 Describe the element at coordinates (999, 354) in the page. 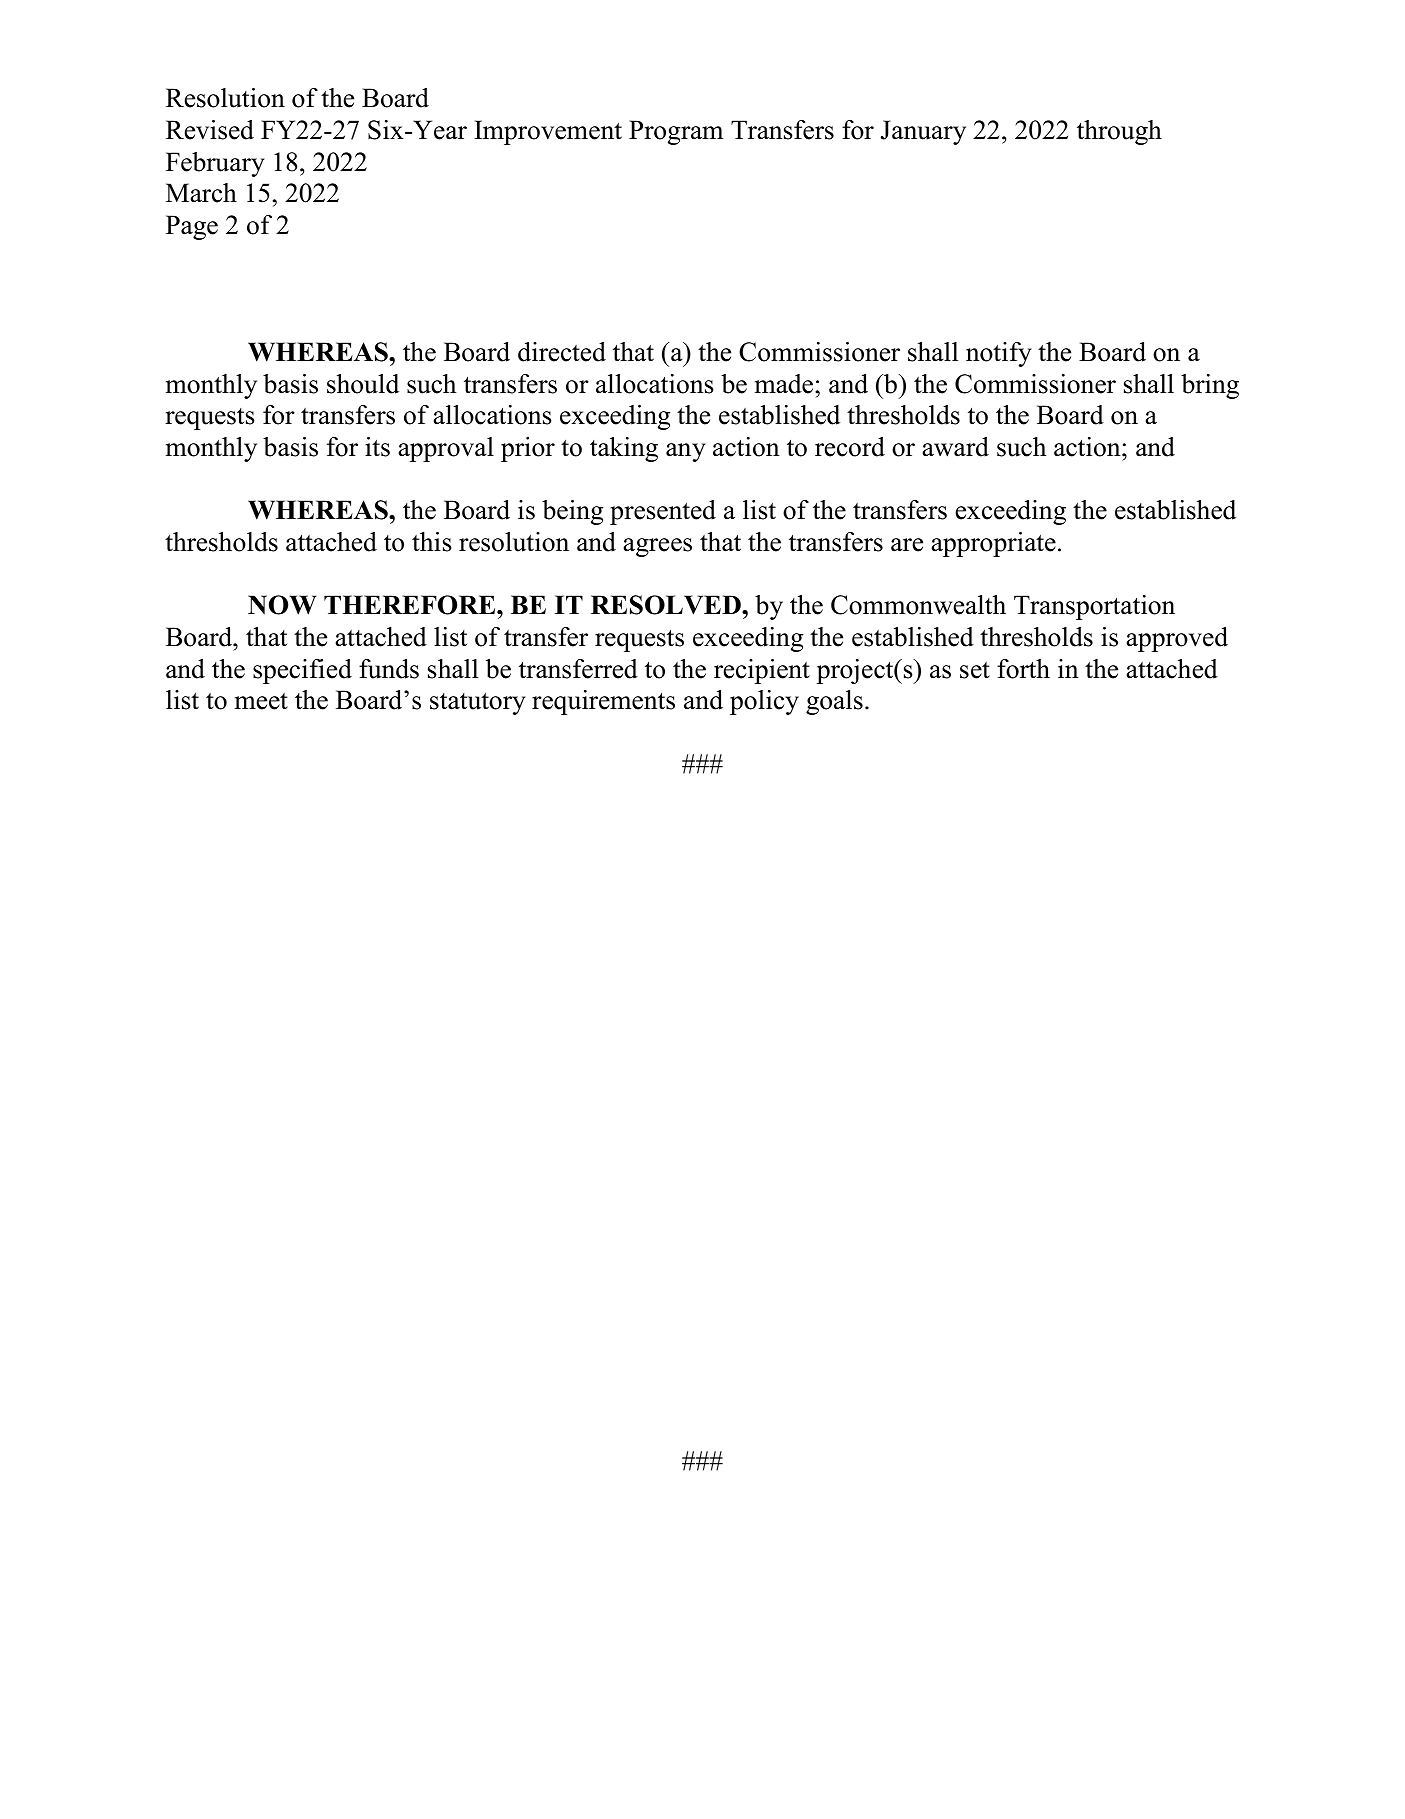

I see `notify` at that location.
